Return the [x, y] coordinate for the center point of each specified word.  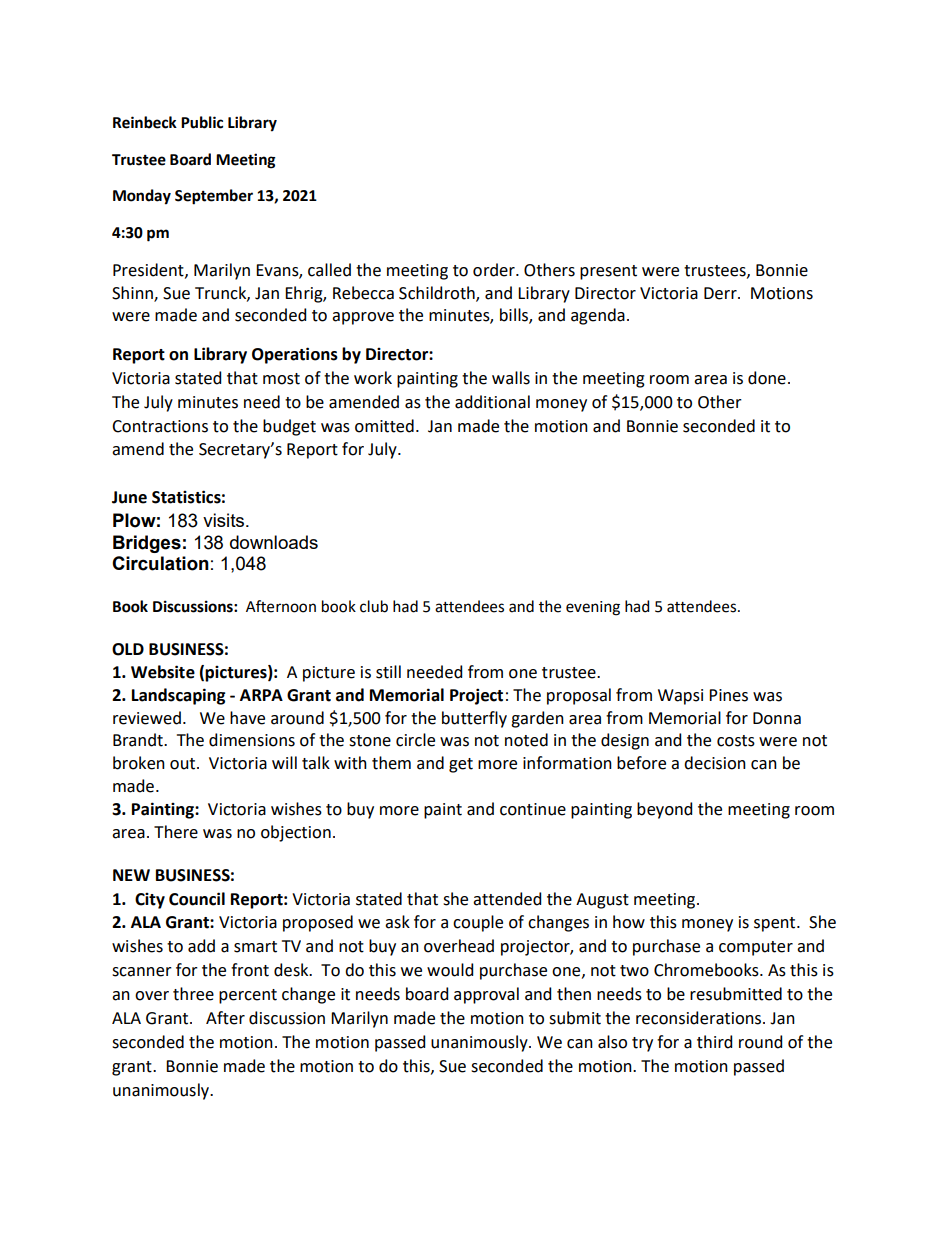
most [281, 379]
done [767, 378]
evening [593, 608]
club [374, 606]
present [608, 272]
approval [486, 995]
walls [511, 378]
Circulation [160, 563]
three [193, 994]
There [176, 832]
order [495, 270]
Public [202, 122]
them [391, 763]
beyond [664, 810]
